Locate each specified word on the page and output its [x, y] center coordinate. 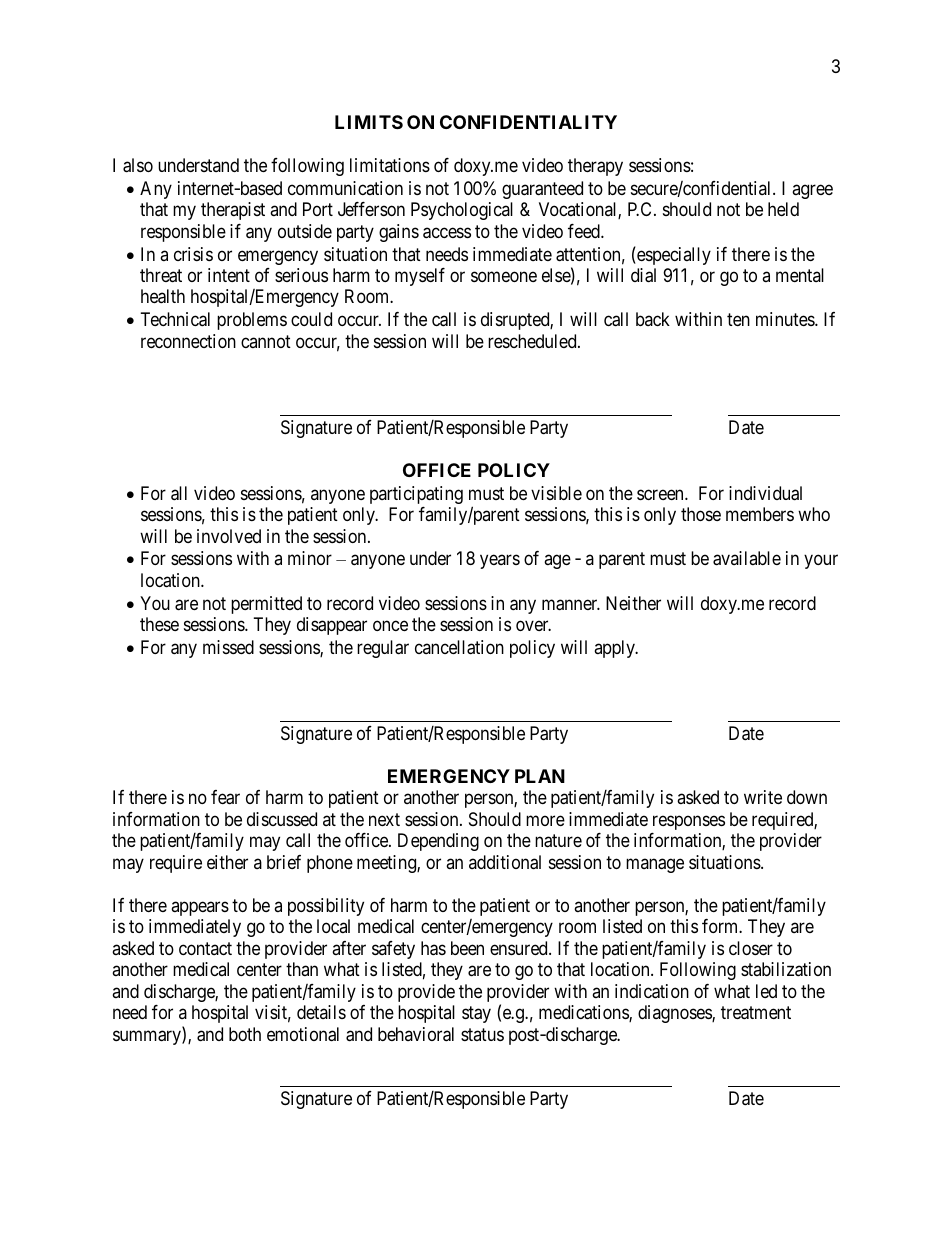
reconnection [188, 341]
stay [476, 1015]
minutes [786, 319]
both [245, 1034]
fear [225, 797]
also [138, 165]
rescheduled [533, 341]
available [747, 558]
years [500, 562]
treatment [756, 1013]
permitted [266, 605]
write [763, 797]
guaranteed [542, 190]
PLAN [540, 776]
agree [812, 191]
